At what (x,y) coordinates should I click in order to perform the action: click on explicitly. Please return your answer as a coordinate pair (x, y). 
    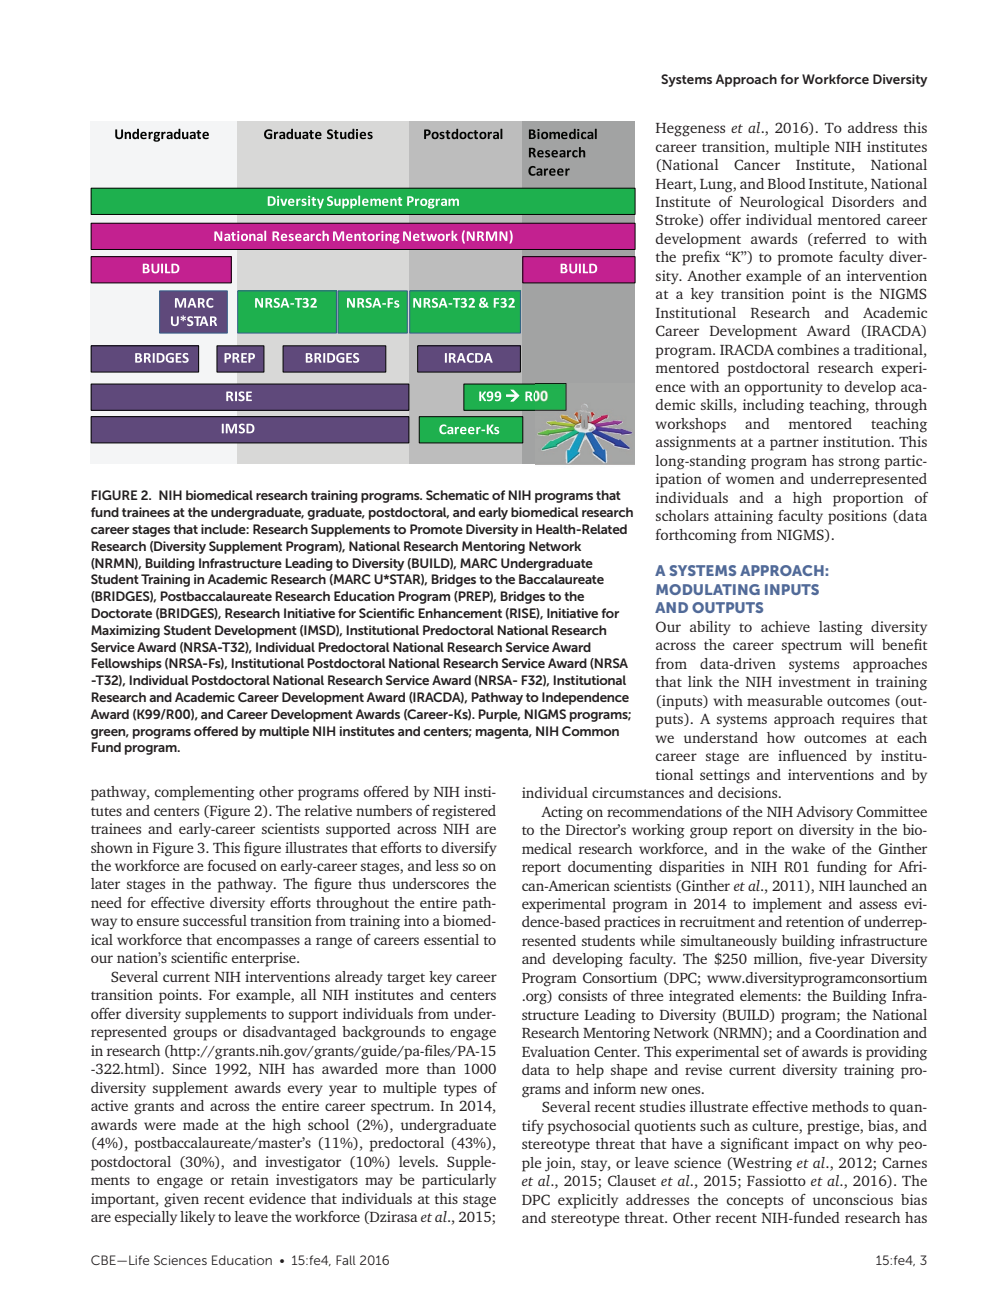
    Looking at the image, I should click on (588, 1201).
